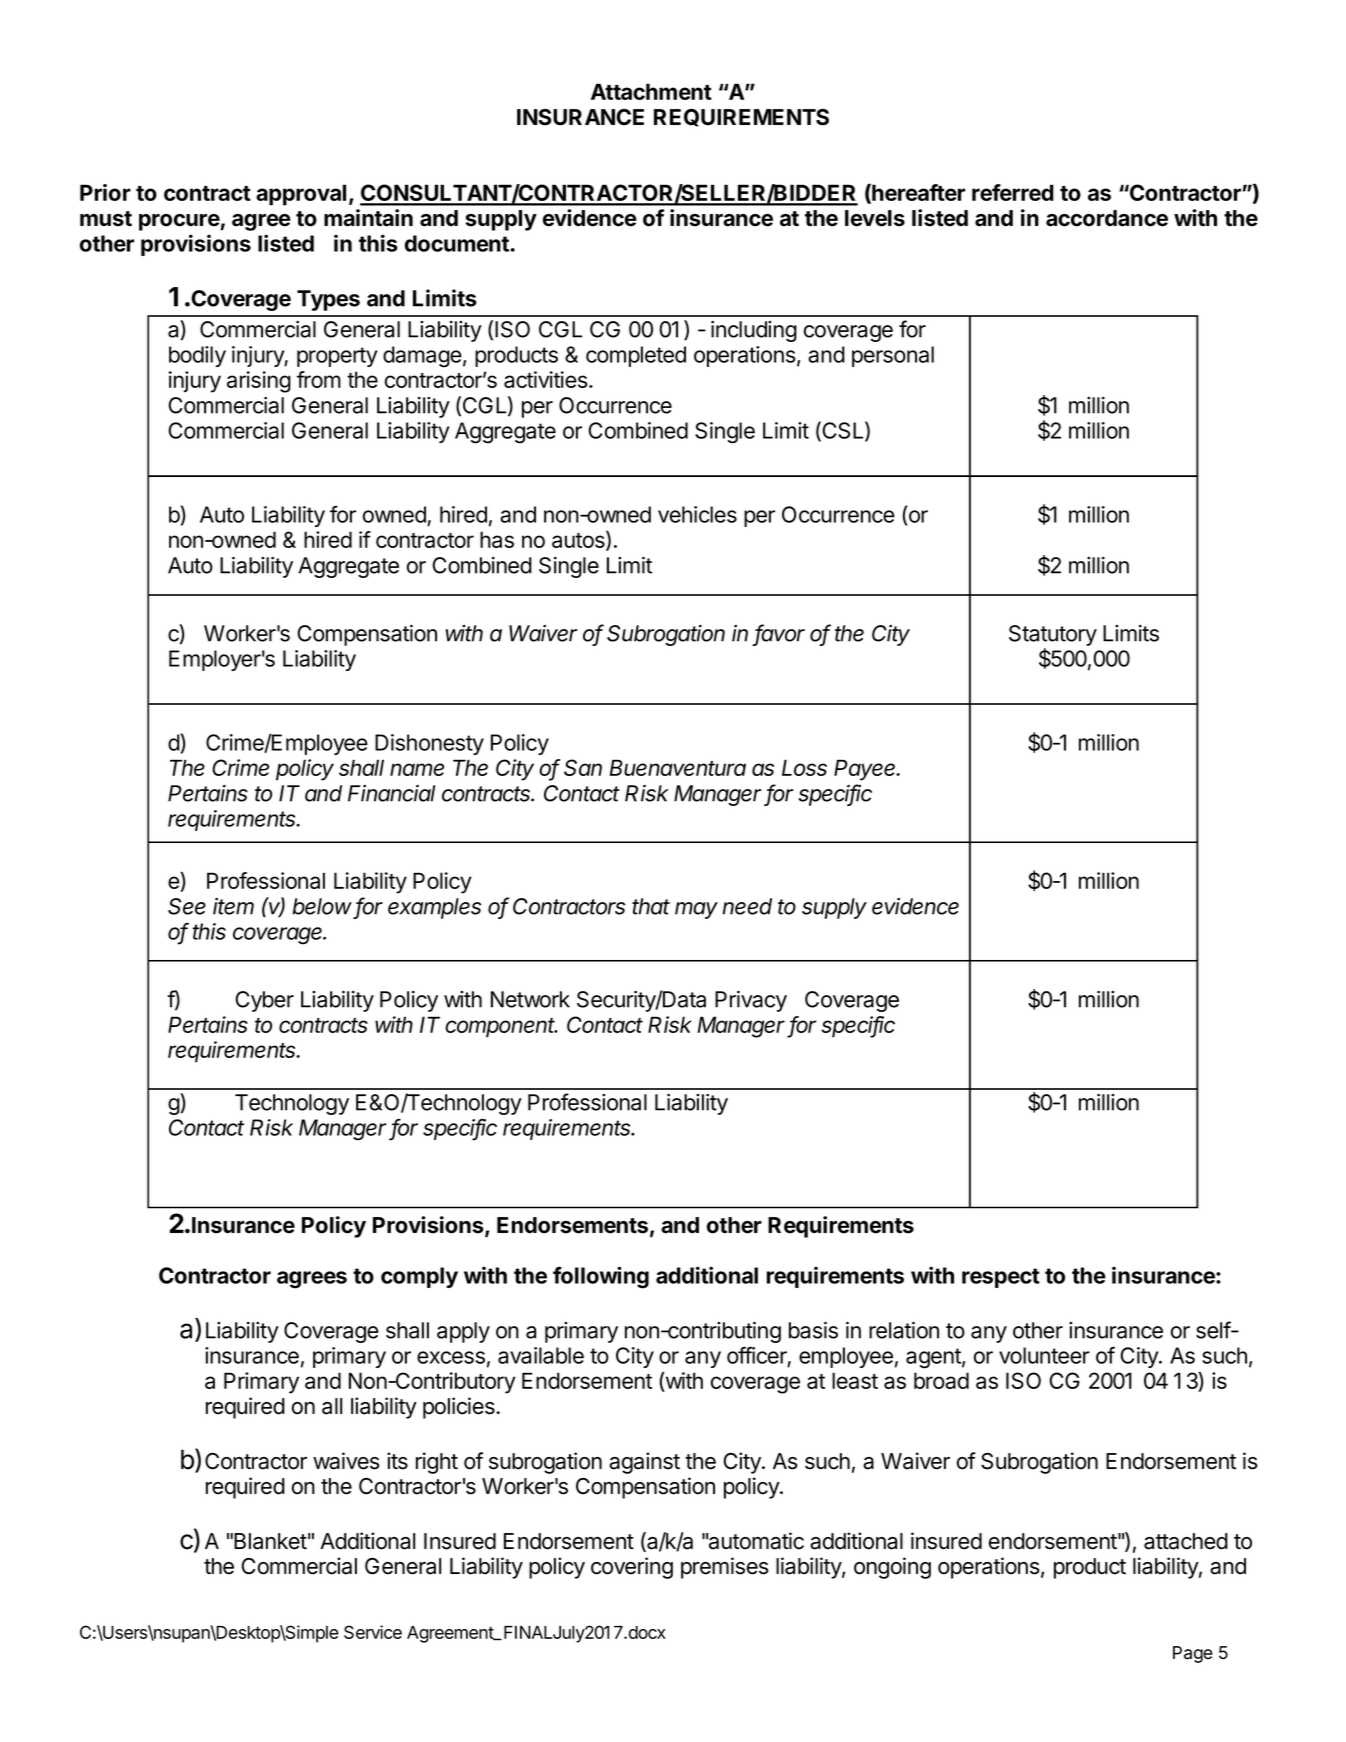  I want to click on covering, so click(632, 1568).
